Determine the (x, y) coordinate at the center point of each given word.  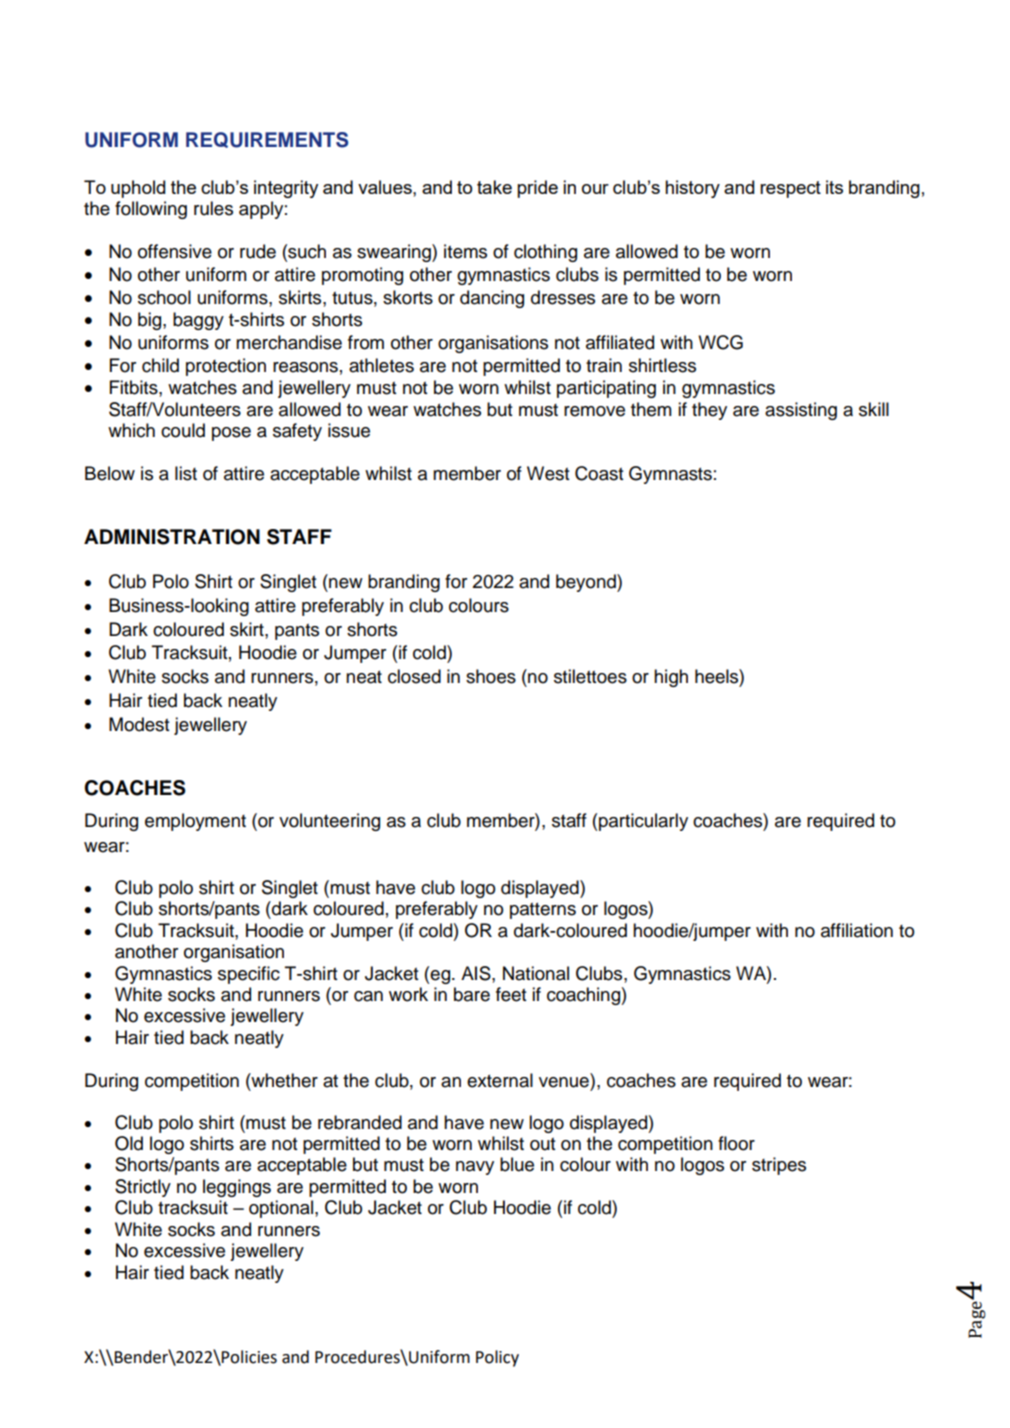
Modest (139, 724)
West (548, 473)
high (671, 678)
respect (790, 189)
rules (213, 208)
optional (281, 1209)
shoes (491, 676)
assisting (801, 411)
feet (511, 994)
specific (249, 975)
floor (736, 1143)
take (494, 187)
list (186, 473)
